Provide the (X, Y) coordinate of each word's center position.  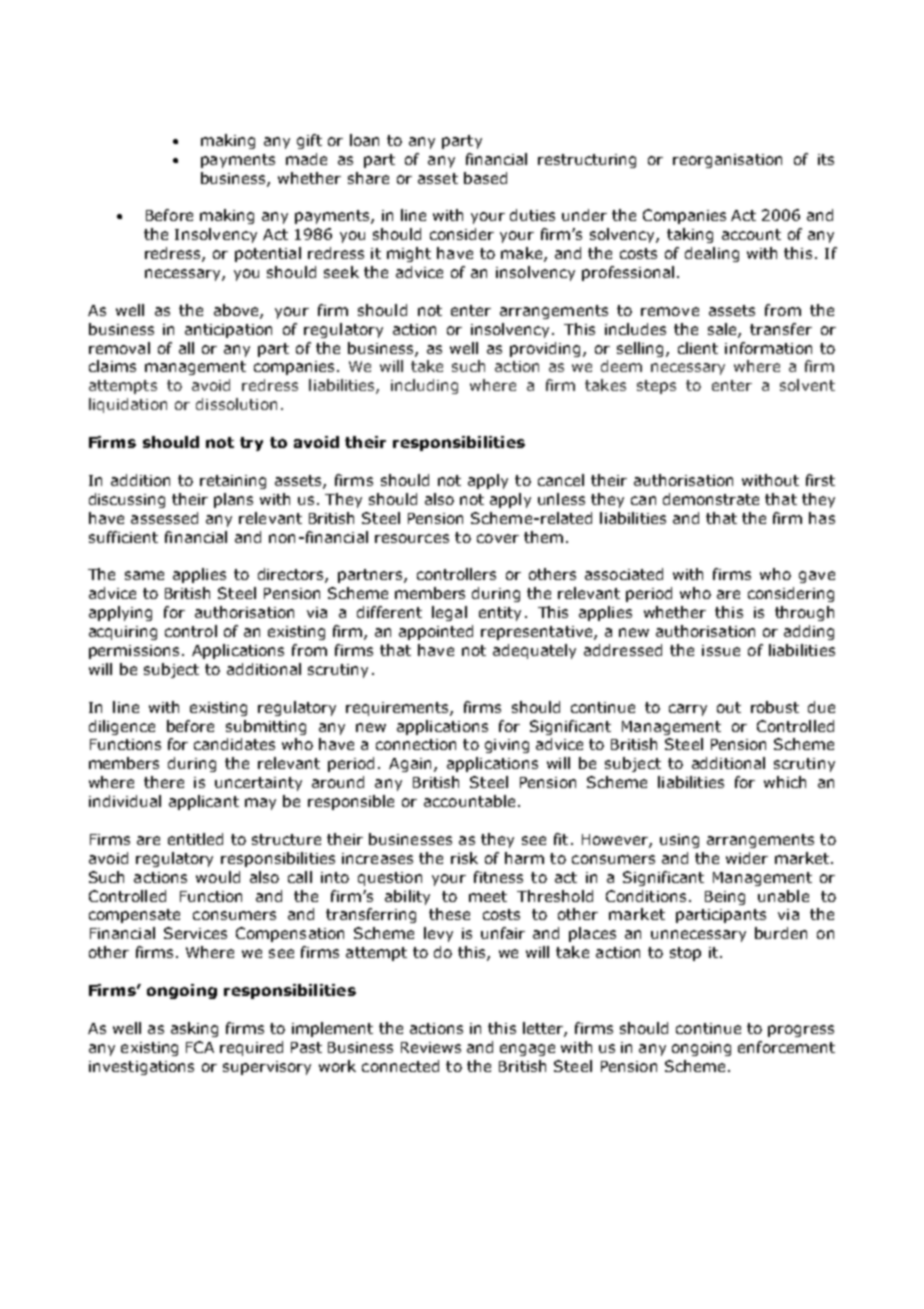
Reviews (431, 1047)
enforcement (786, 1047)
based (485, 178)
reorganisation (727, 161)
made (306, 159)
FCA (200, 1047)
